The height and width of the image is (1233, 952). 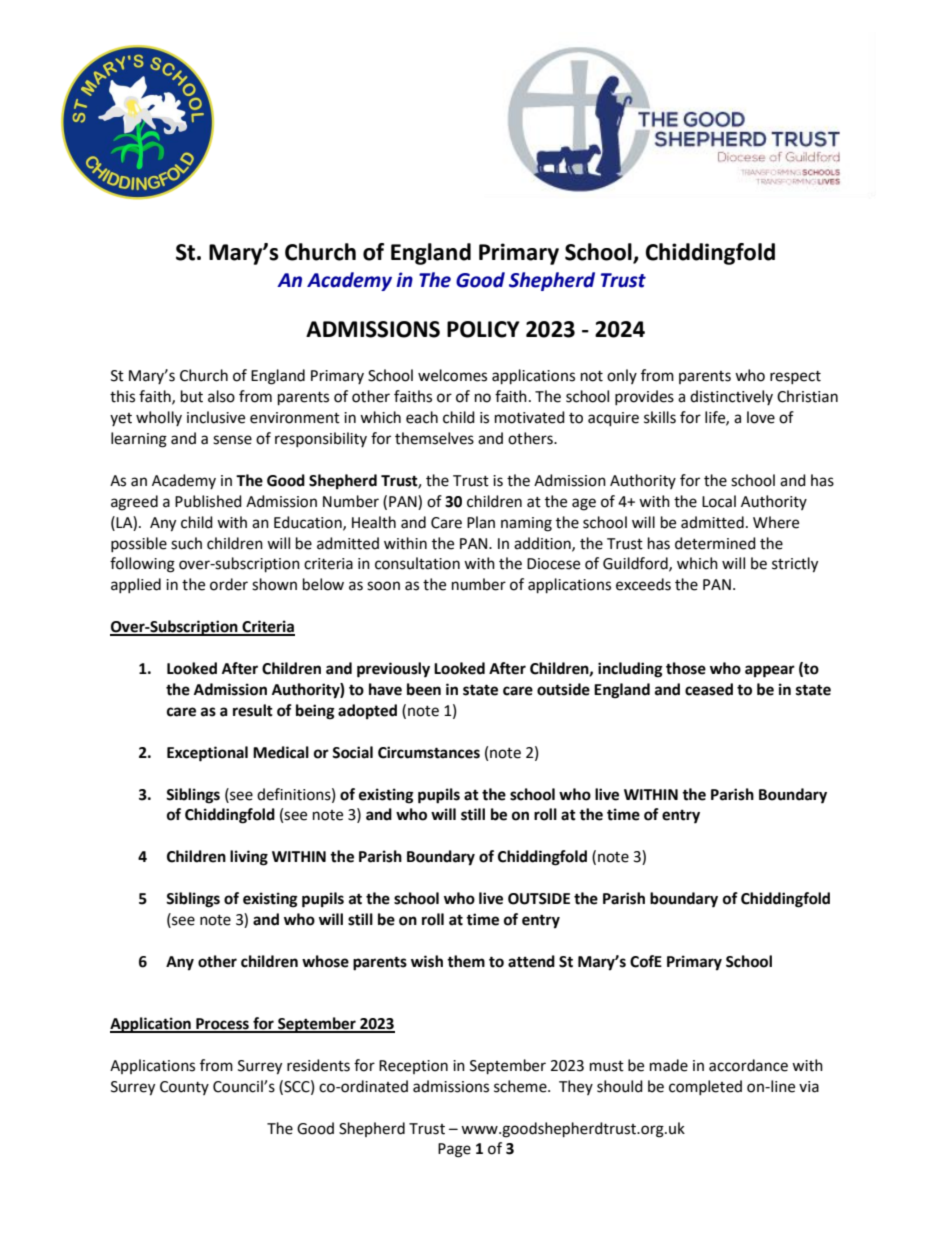 What do you see at coordinates (715, 543) in the image?
I see `determined` at bounding box center [715, 543].
